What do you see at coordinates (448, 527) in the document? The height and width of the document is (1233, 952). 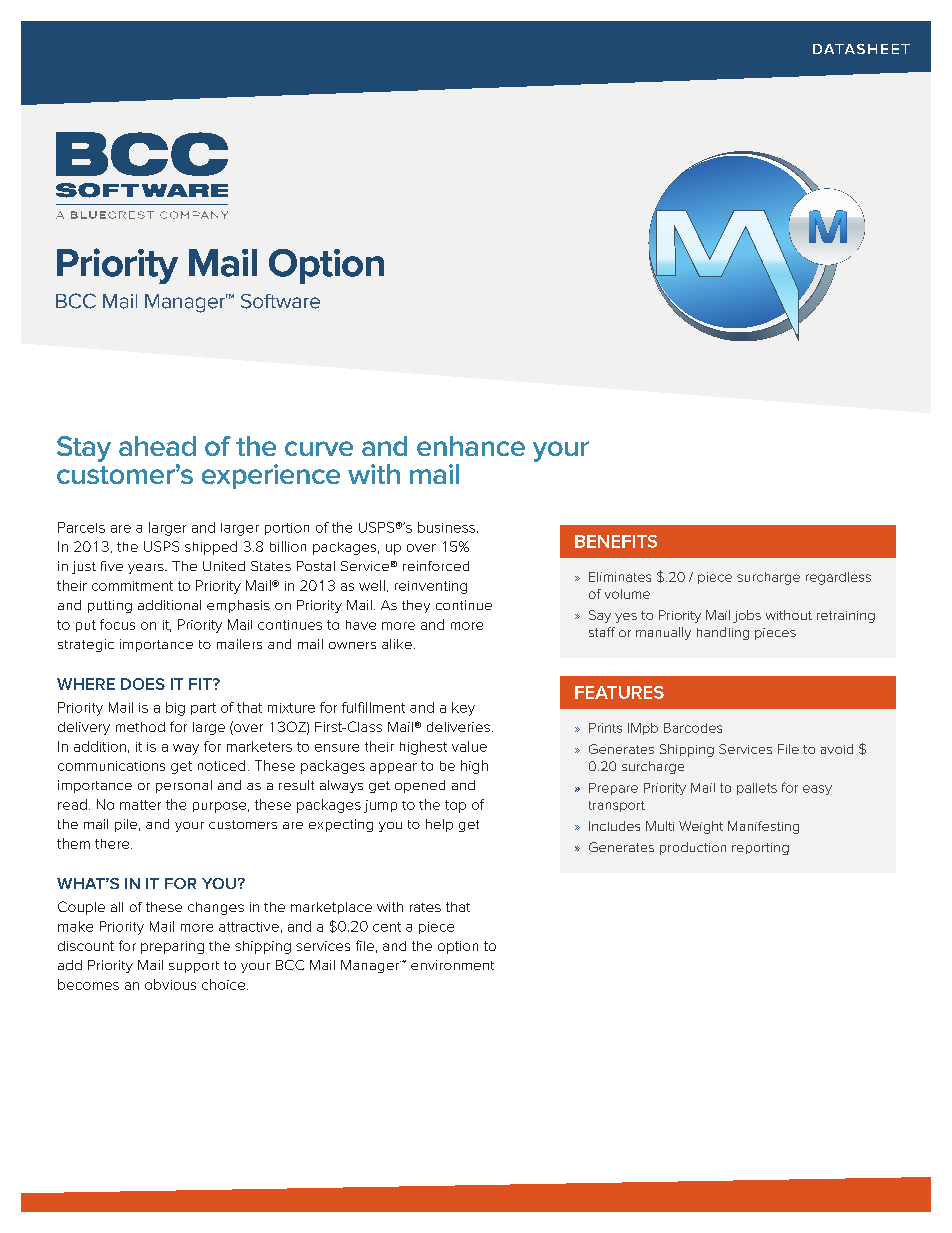 I see `business` at bounding box center [448, 527].
